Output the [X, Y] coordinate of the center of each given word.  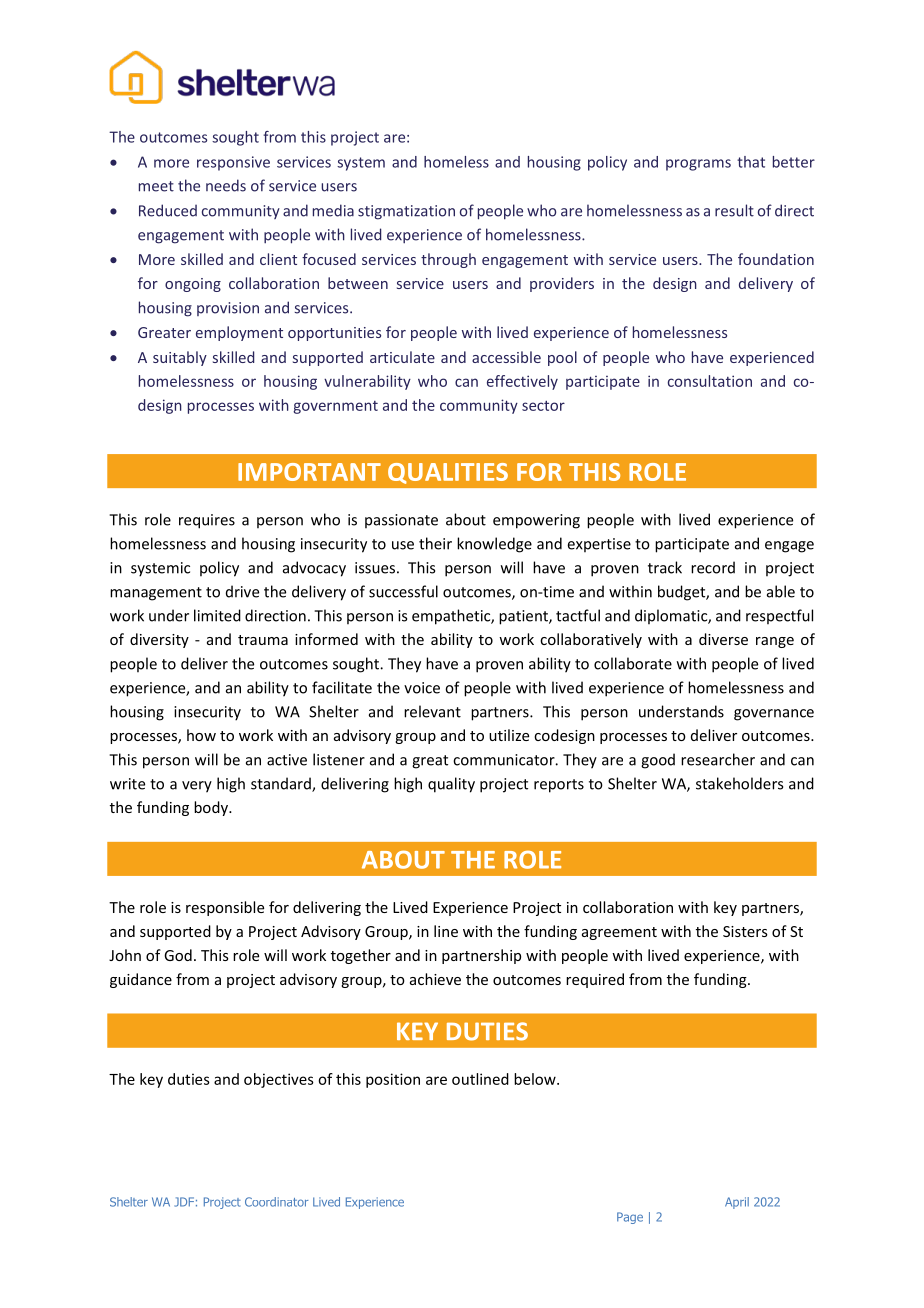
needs [226, 185]
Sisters [745, 931]
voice [422, 688]
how [201, 735]
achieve [435, 979]
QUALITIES [448, 473]
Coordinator [277, 1202]
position [393, 1080]
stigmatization [406, 212]
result [734, 210]
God [178, 955]
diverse [723, 639]
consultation [710, 381]
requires [207, 521]
